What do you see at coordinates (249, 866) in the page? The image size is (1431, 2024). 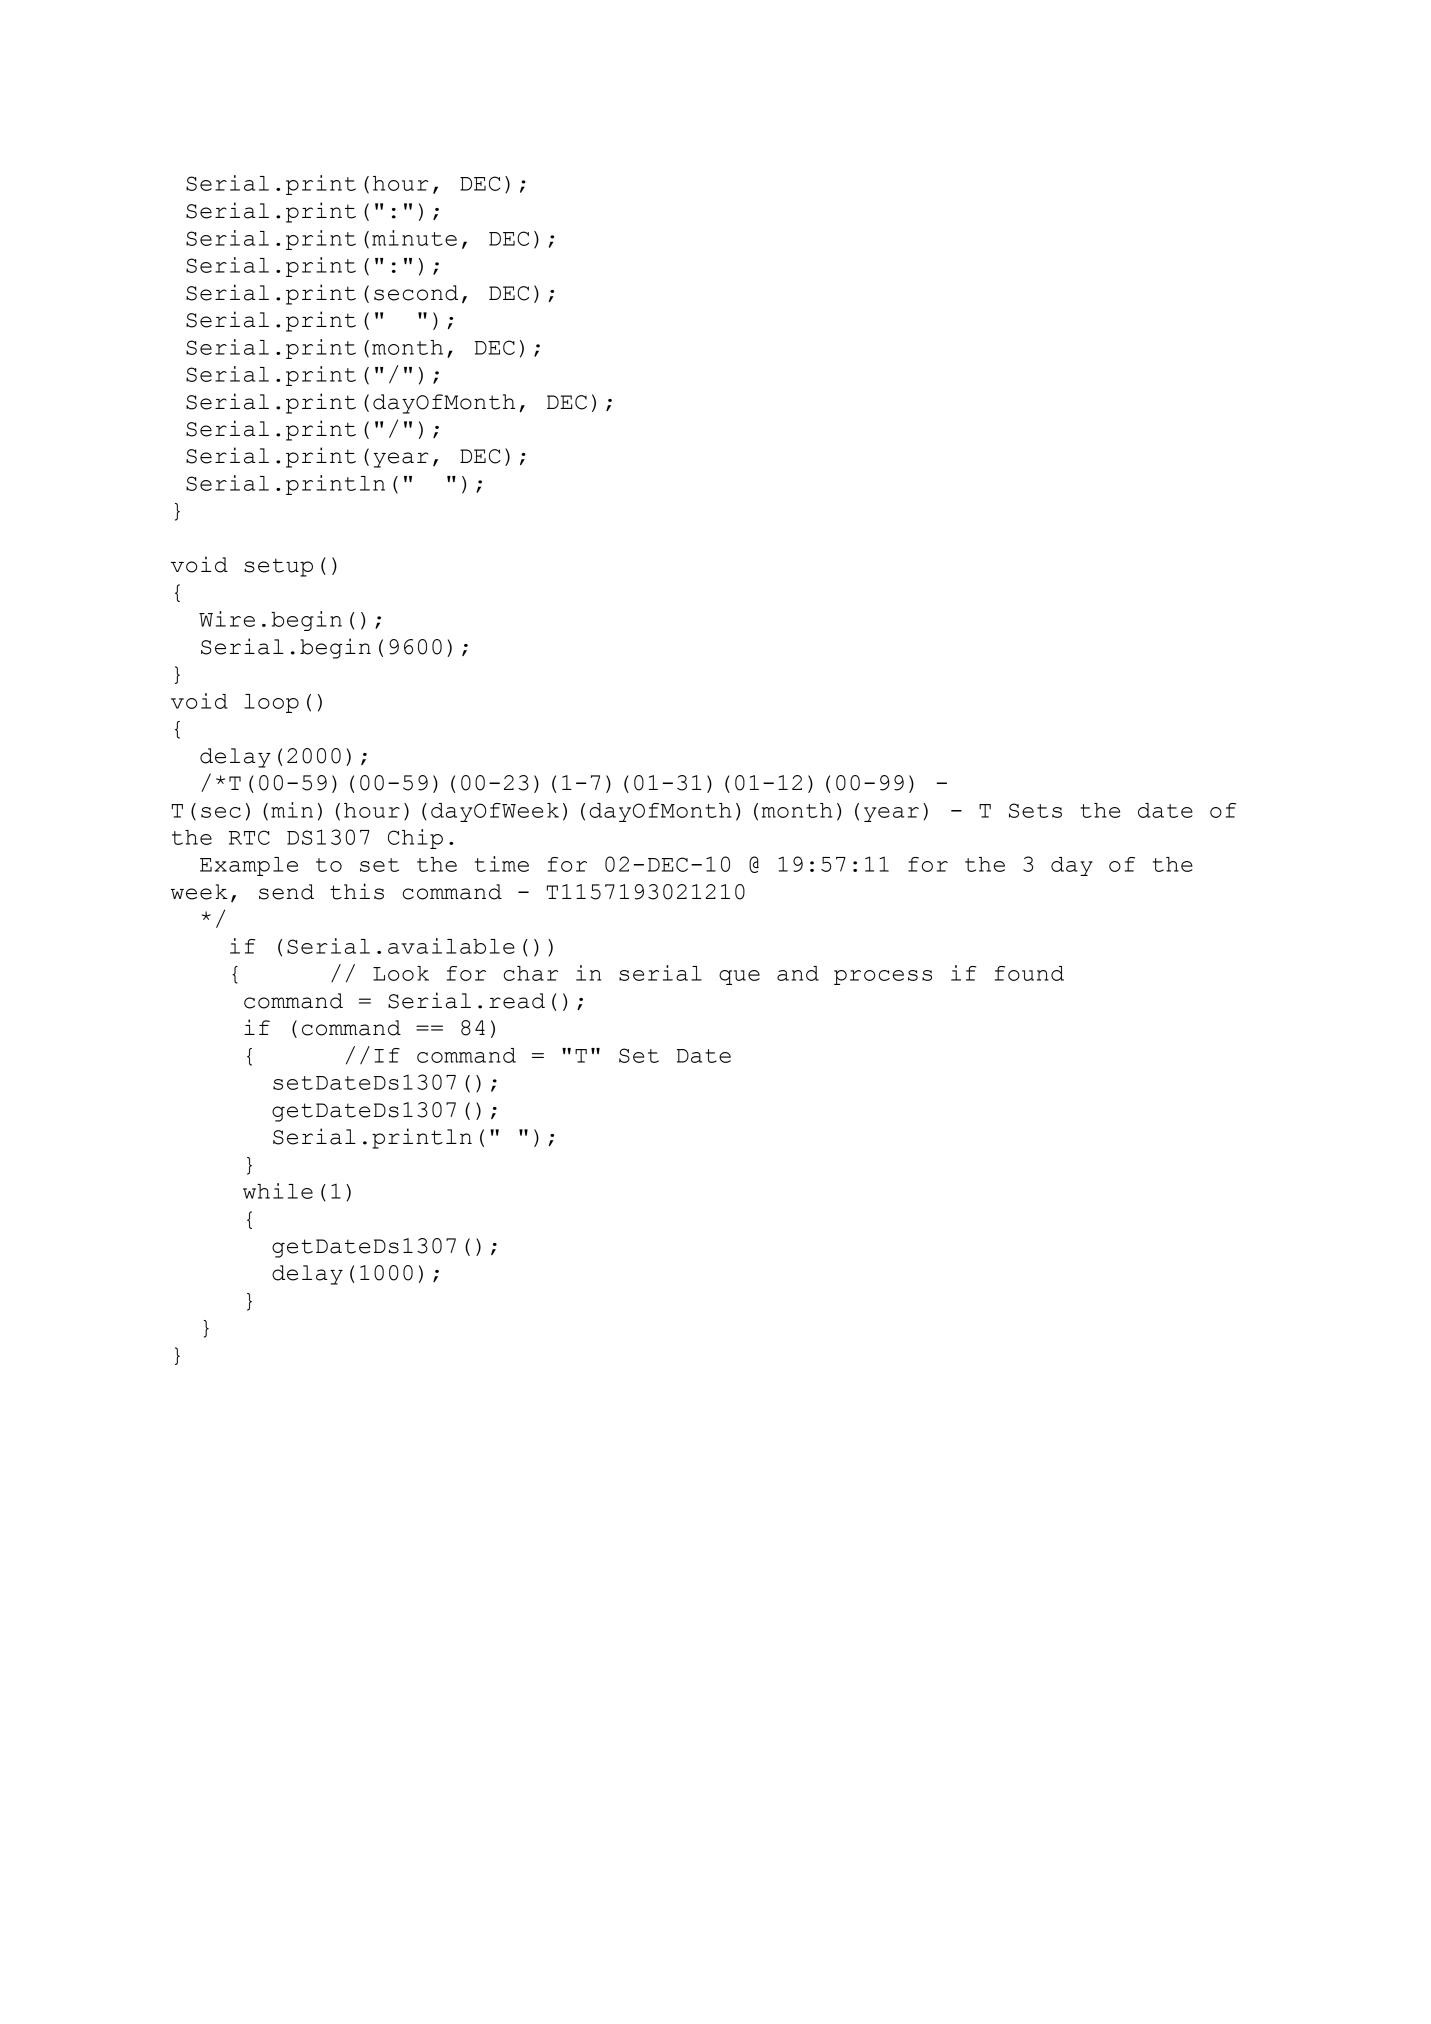 I see `Example` at bounding box center [249, 866].
